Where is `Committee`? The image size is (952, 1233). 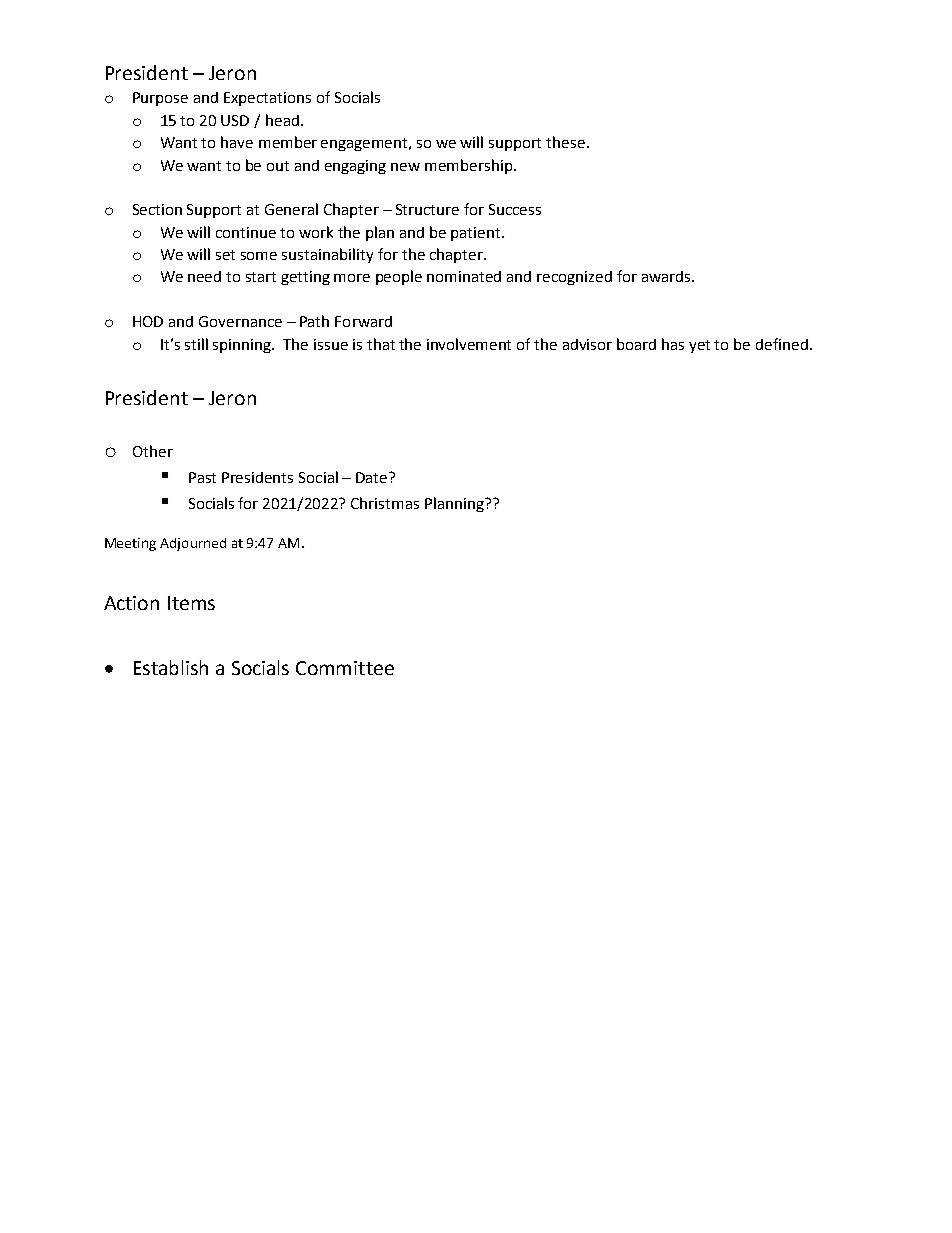 Committee is located at coordinates (345, 668).
